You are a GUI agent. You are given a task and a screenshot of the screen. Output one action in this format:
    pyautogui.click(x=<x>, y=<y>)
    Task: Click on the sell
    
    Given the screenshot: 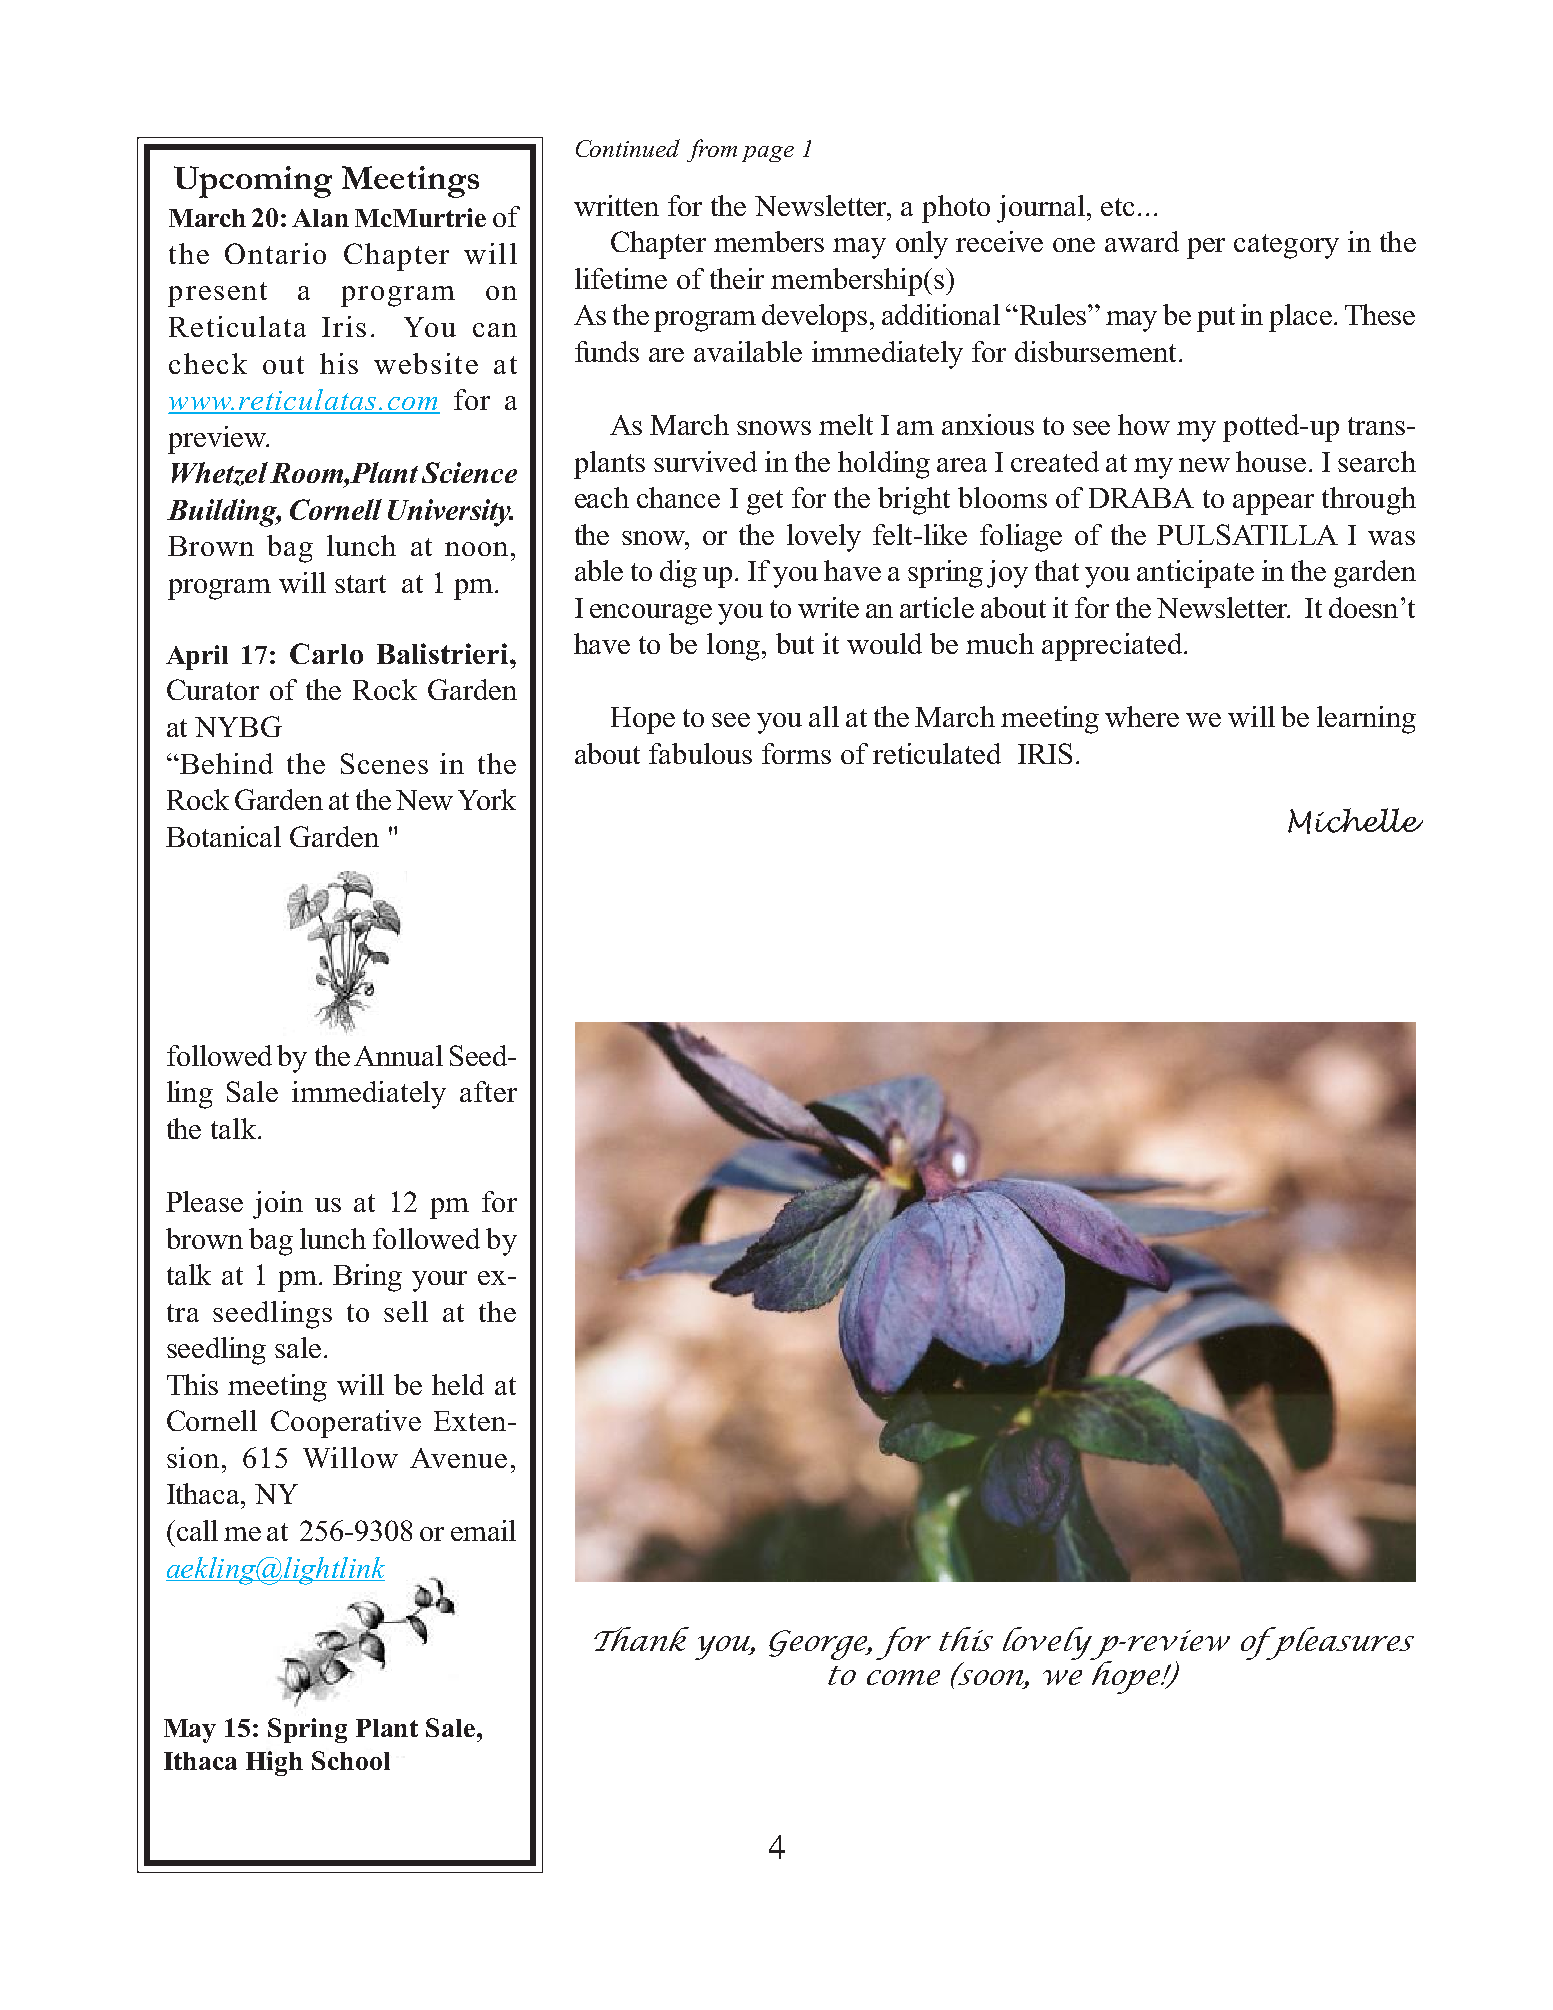 What is the action you would take?
    pyautogui.click(x=406, y=1311)
